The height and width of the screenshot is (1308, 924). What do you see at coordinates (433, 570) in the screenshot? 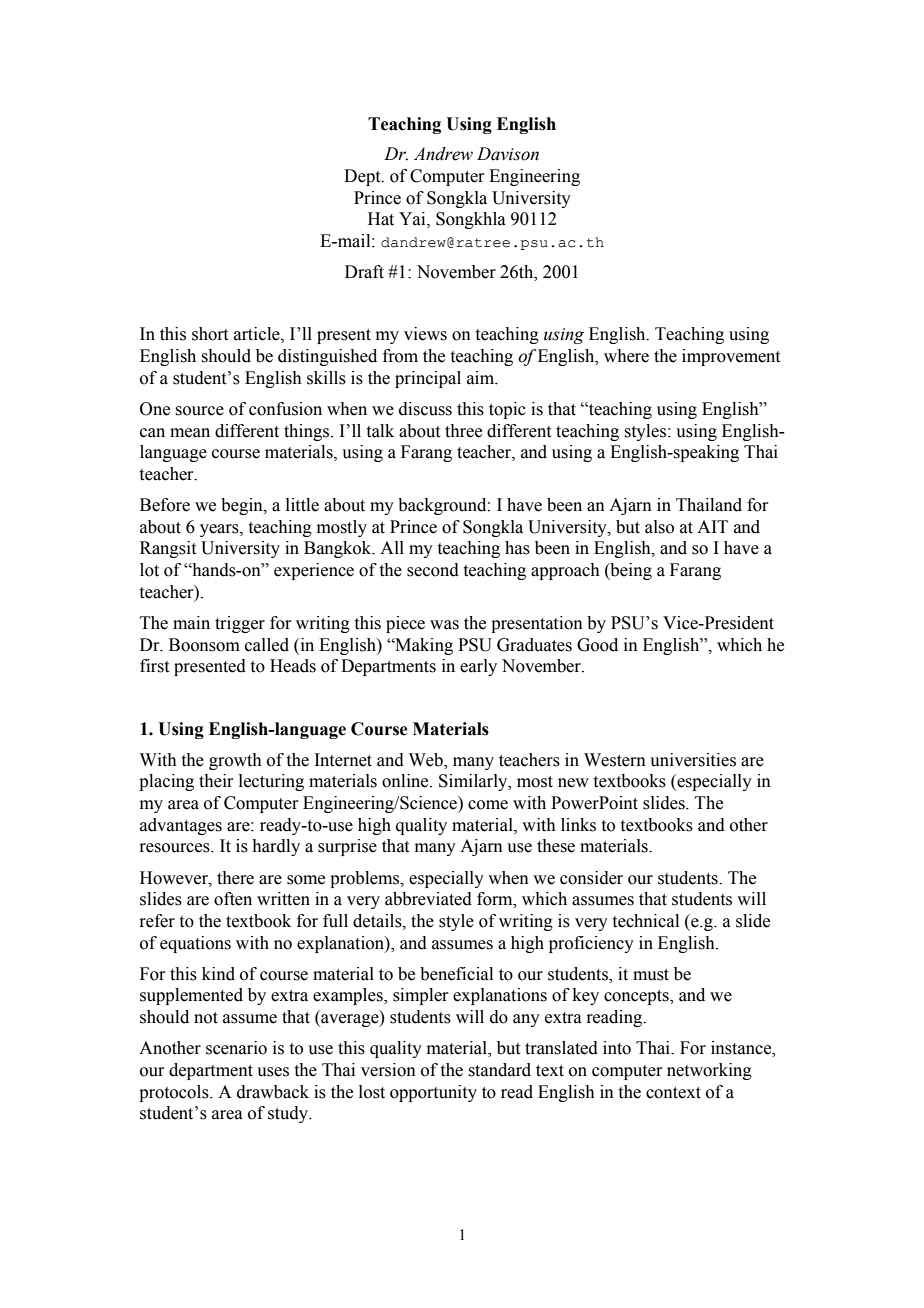
I see `second` at bounding box center [433, 570].
